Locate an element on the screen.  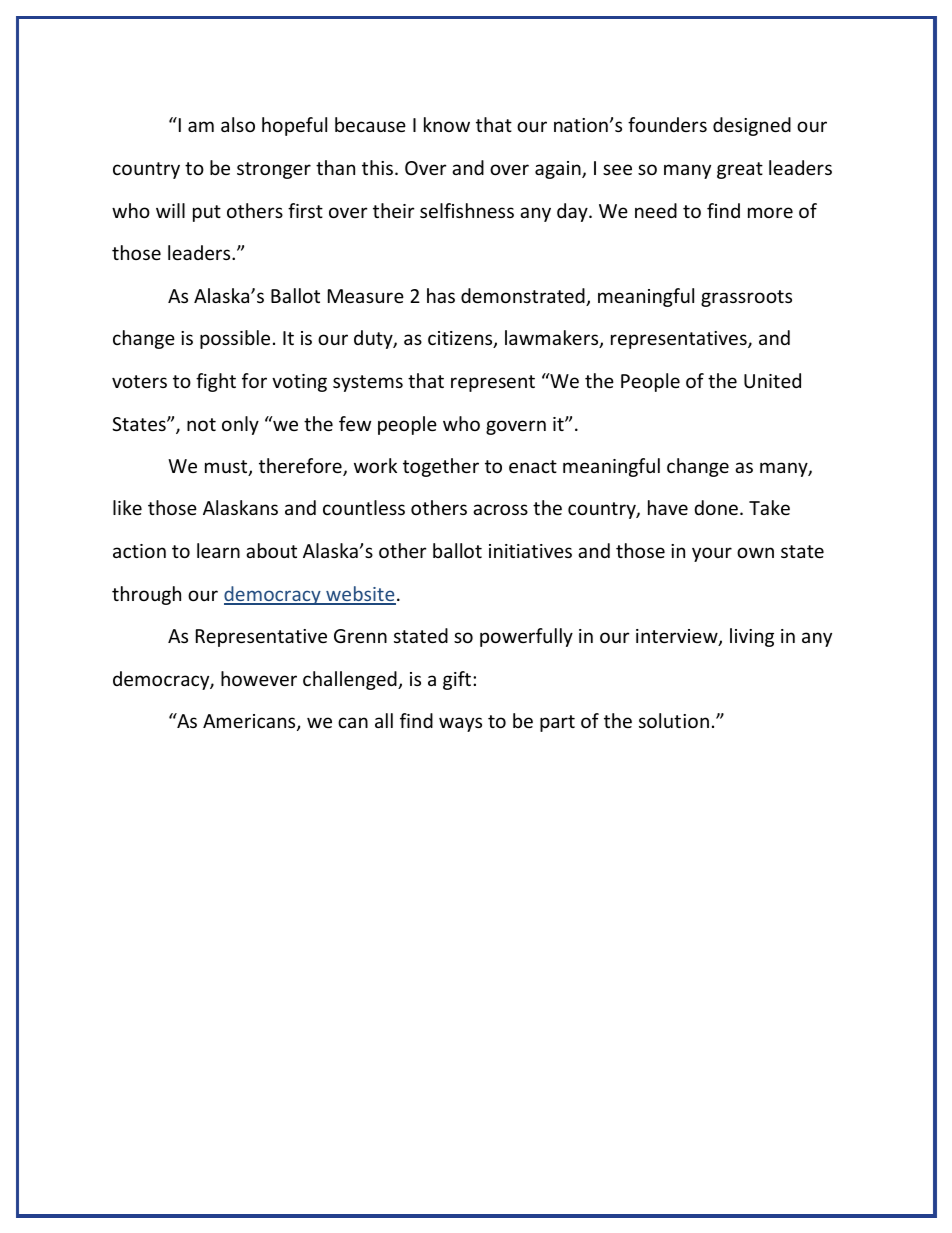
learn is located at coordinates (218, 550).
